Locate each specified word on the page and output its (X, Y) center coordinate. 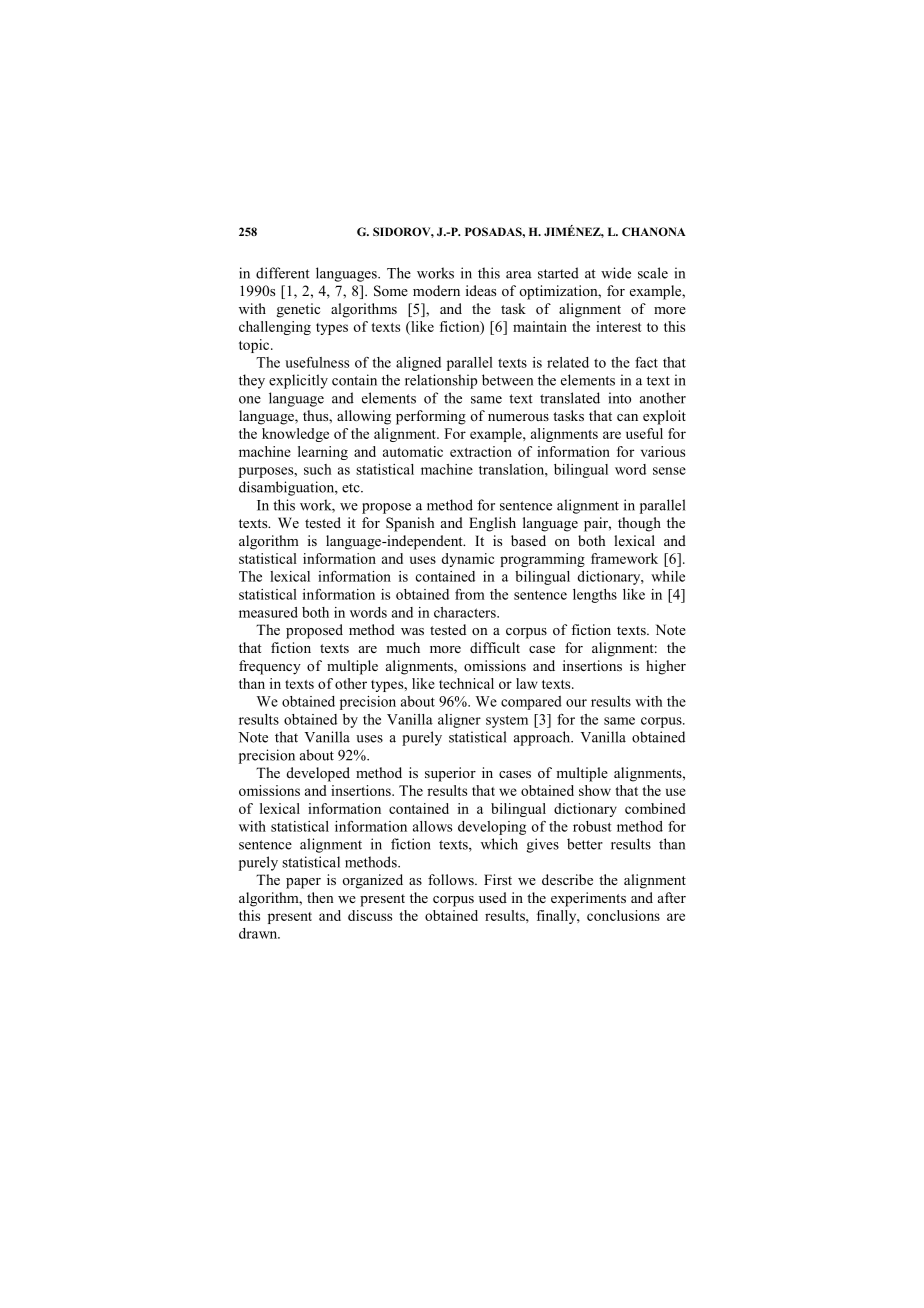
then (320, 897)
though (639, 524)
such (317, 469)
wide (616, 273)
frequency (270, 667)
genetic (298, 310)
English (492, 524)
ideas (481, 290)
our (576, 703)
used (493, 897)
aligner (459, 721)
